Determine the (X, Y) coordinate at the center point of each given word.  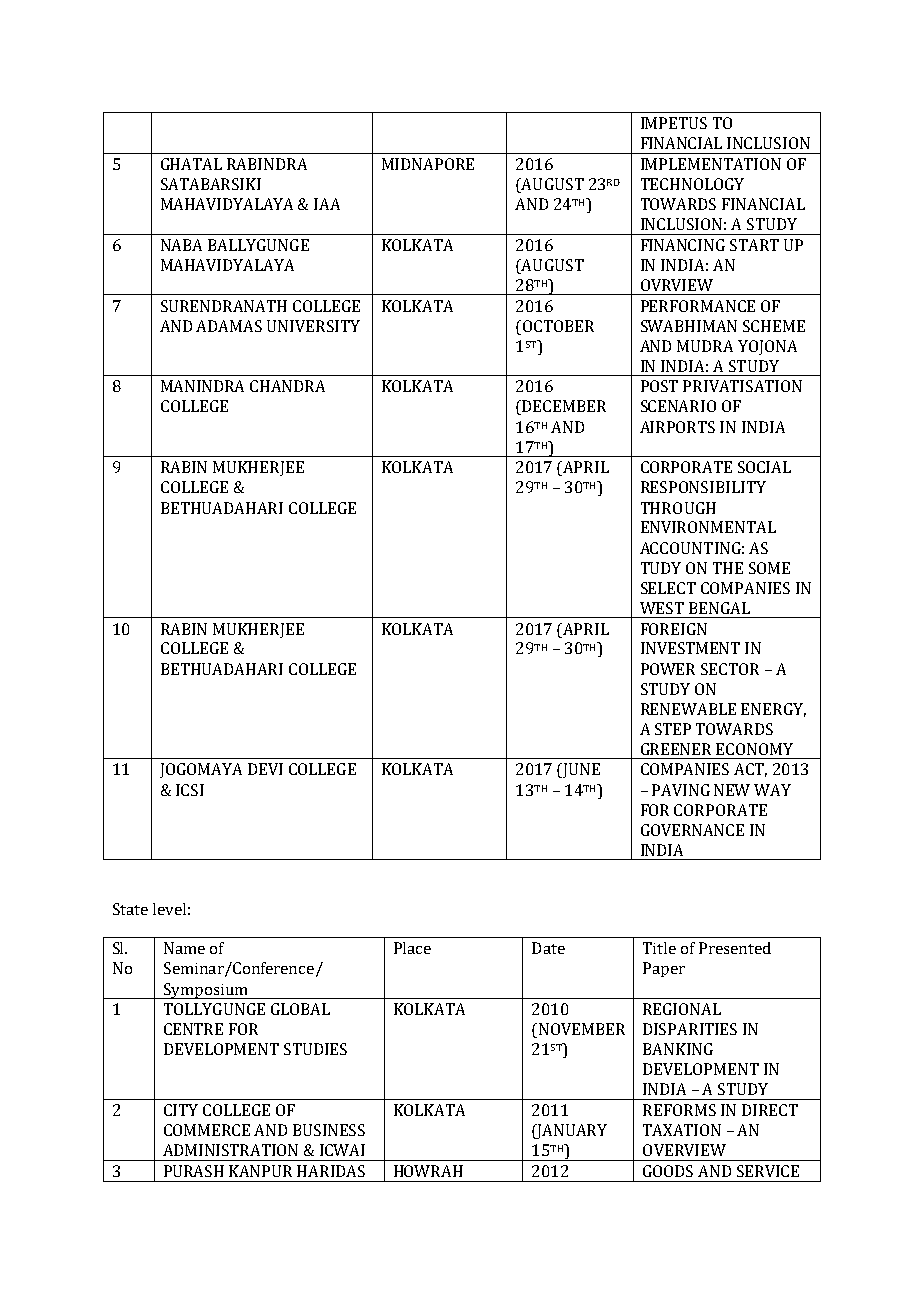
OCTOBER (557, 326)
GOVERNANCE (692, 830)
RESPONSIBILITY (703, 487)
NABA (181, 245)
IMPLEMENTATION (711, 164)
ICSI (190, 790)
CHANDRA (287, 386)
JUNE (580, 770)
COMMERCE (207, 1130)
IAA (327, 204)
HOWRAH (428, 1171)
